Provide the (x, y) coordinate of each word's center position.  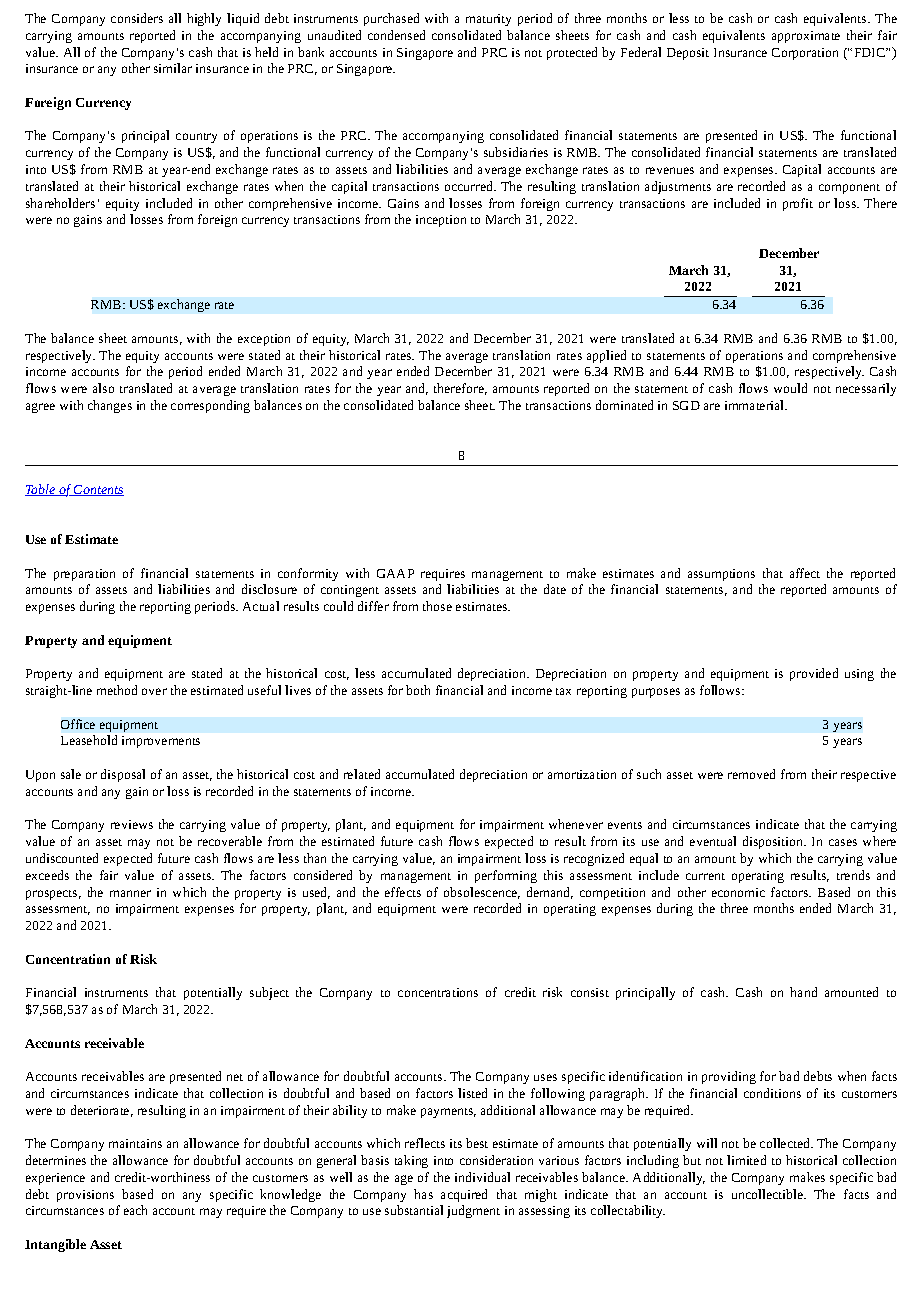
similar (173, 68)
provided (814, 674)
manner (130, 893)
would (790, 388)
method (117, 690)
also (103, 388)
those (437, 606)
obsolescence (482, 893)
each (135, 1210)
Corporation (805, 54)
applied (606, 356)
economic (738, 892)
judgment (473, 1211)
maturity (488, 20)
